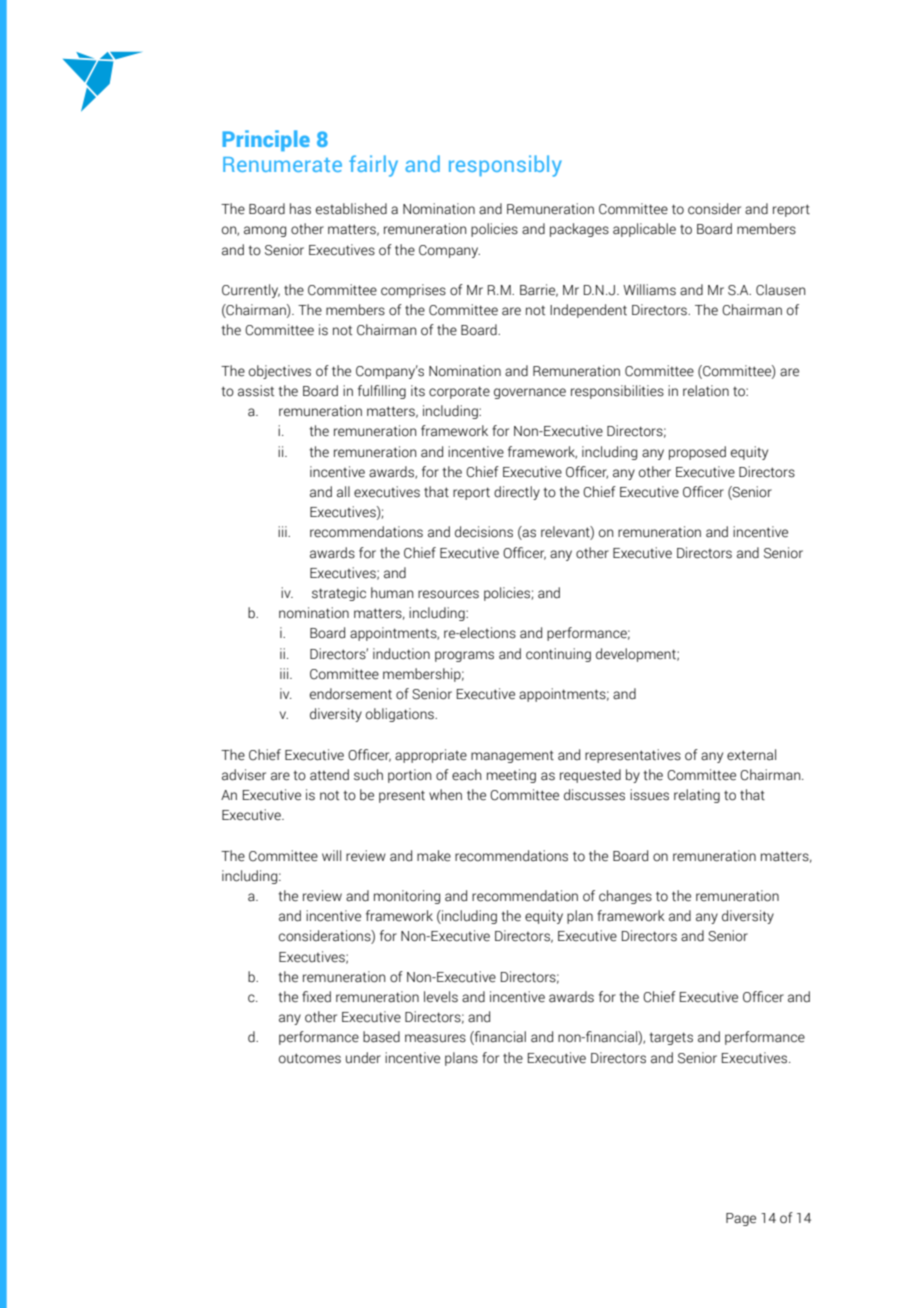 This document has width=924, height=1308. I want to click on applicable, so click(644, 230).
